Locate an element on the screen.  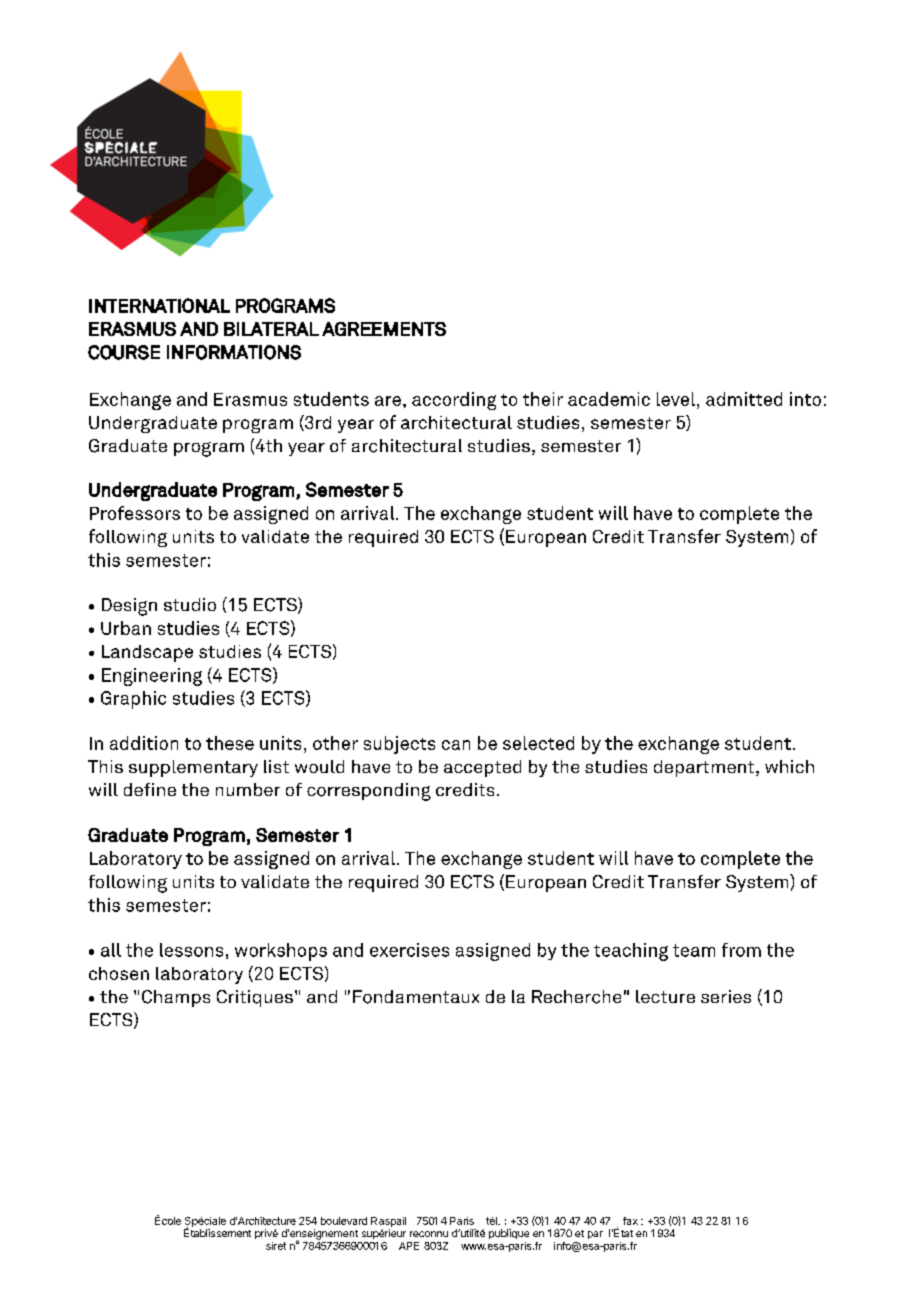
INTERNATIONAL is located at coordinates (159, 305).
